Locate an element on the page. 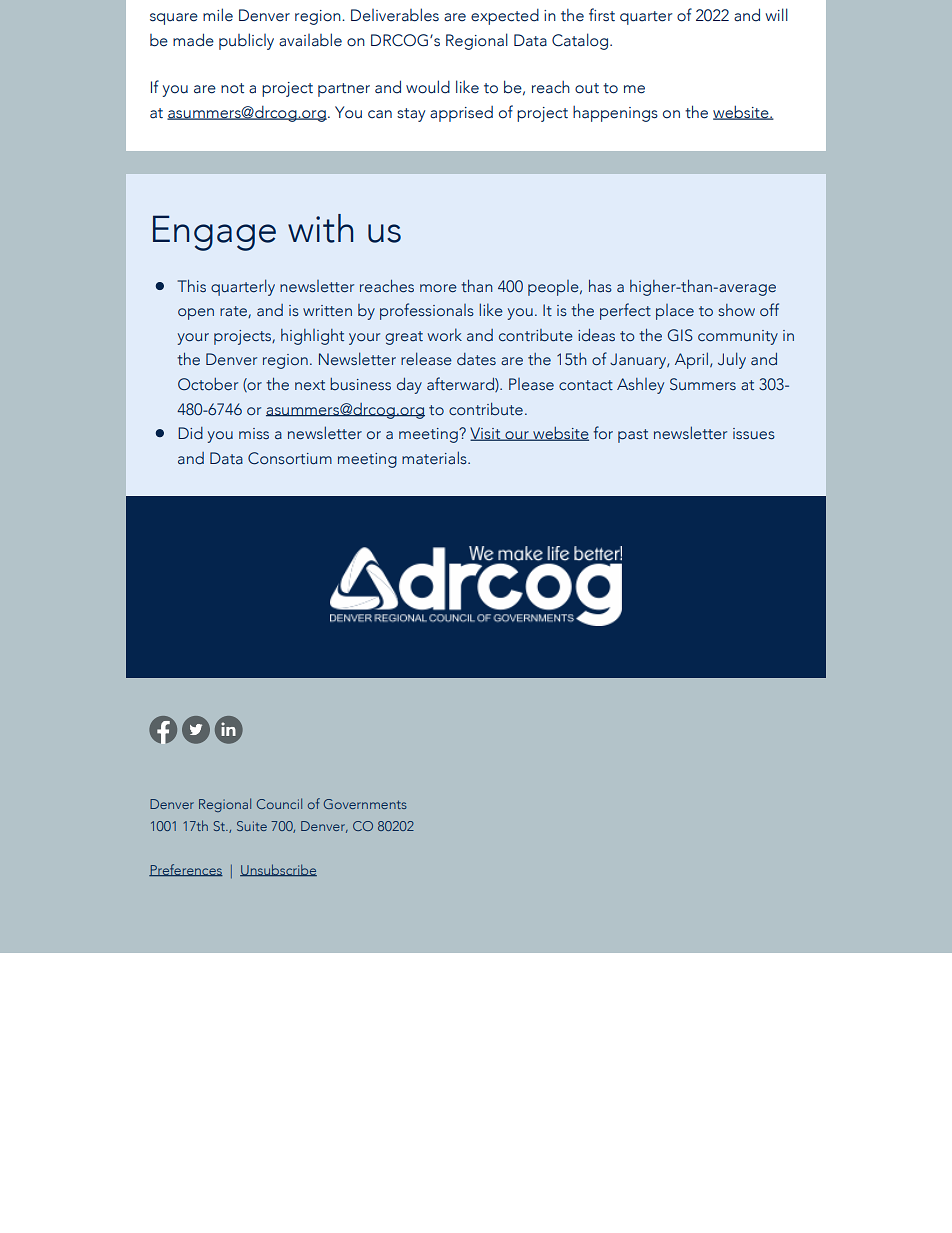 Image resolution: width=952 pixels, height=1233 pixels. more is located at coordinates (438, 288).
